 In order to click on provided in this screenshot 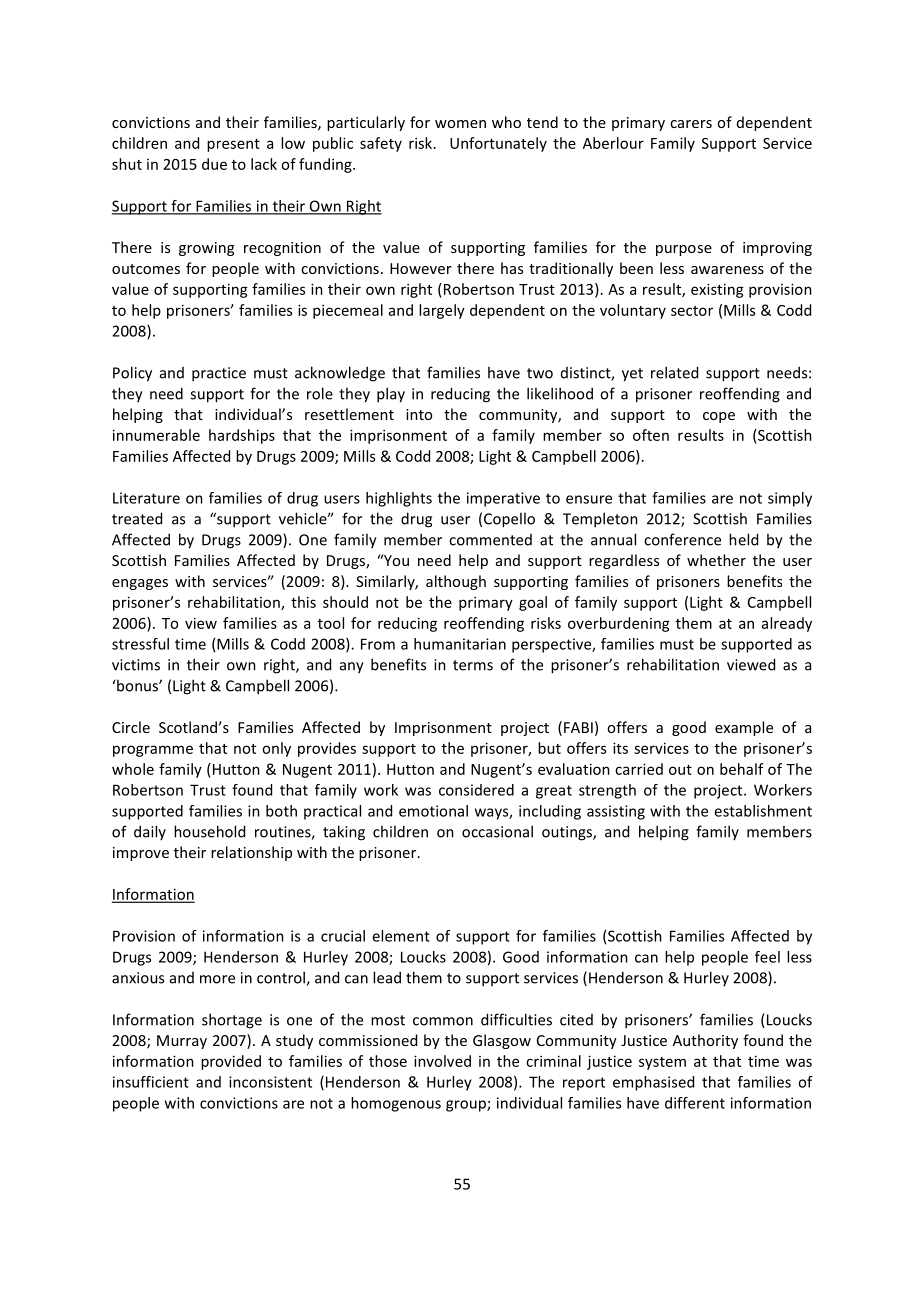, I will do `click(231, 1062)`.
